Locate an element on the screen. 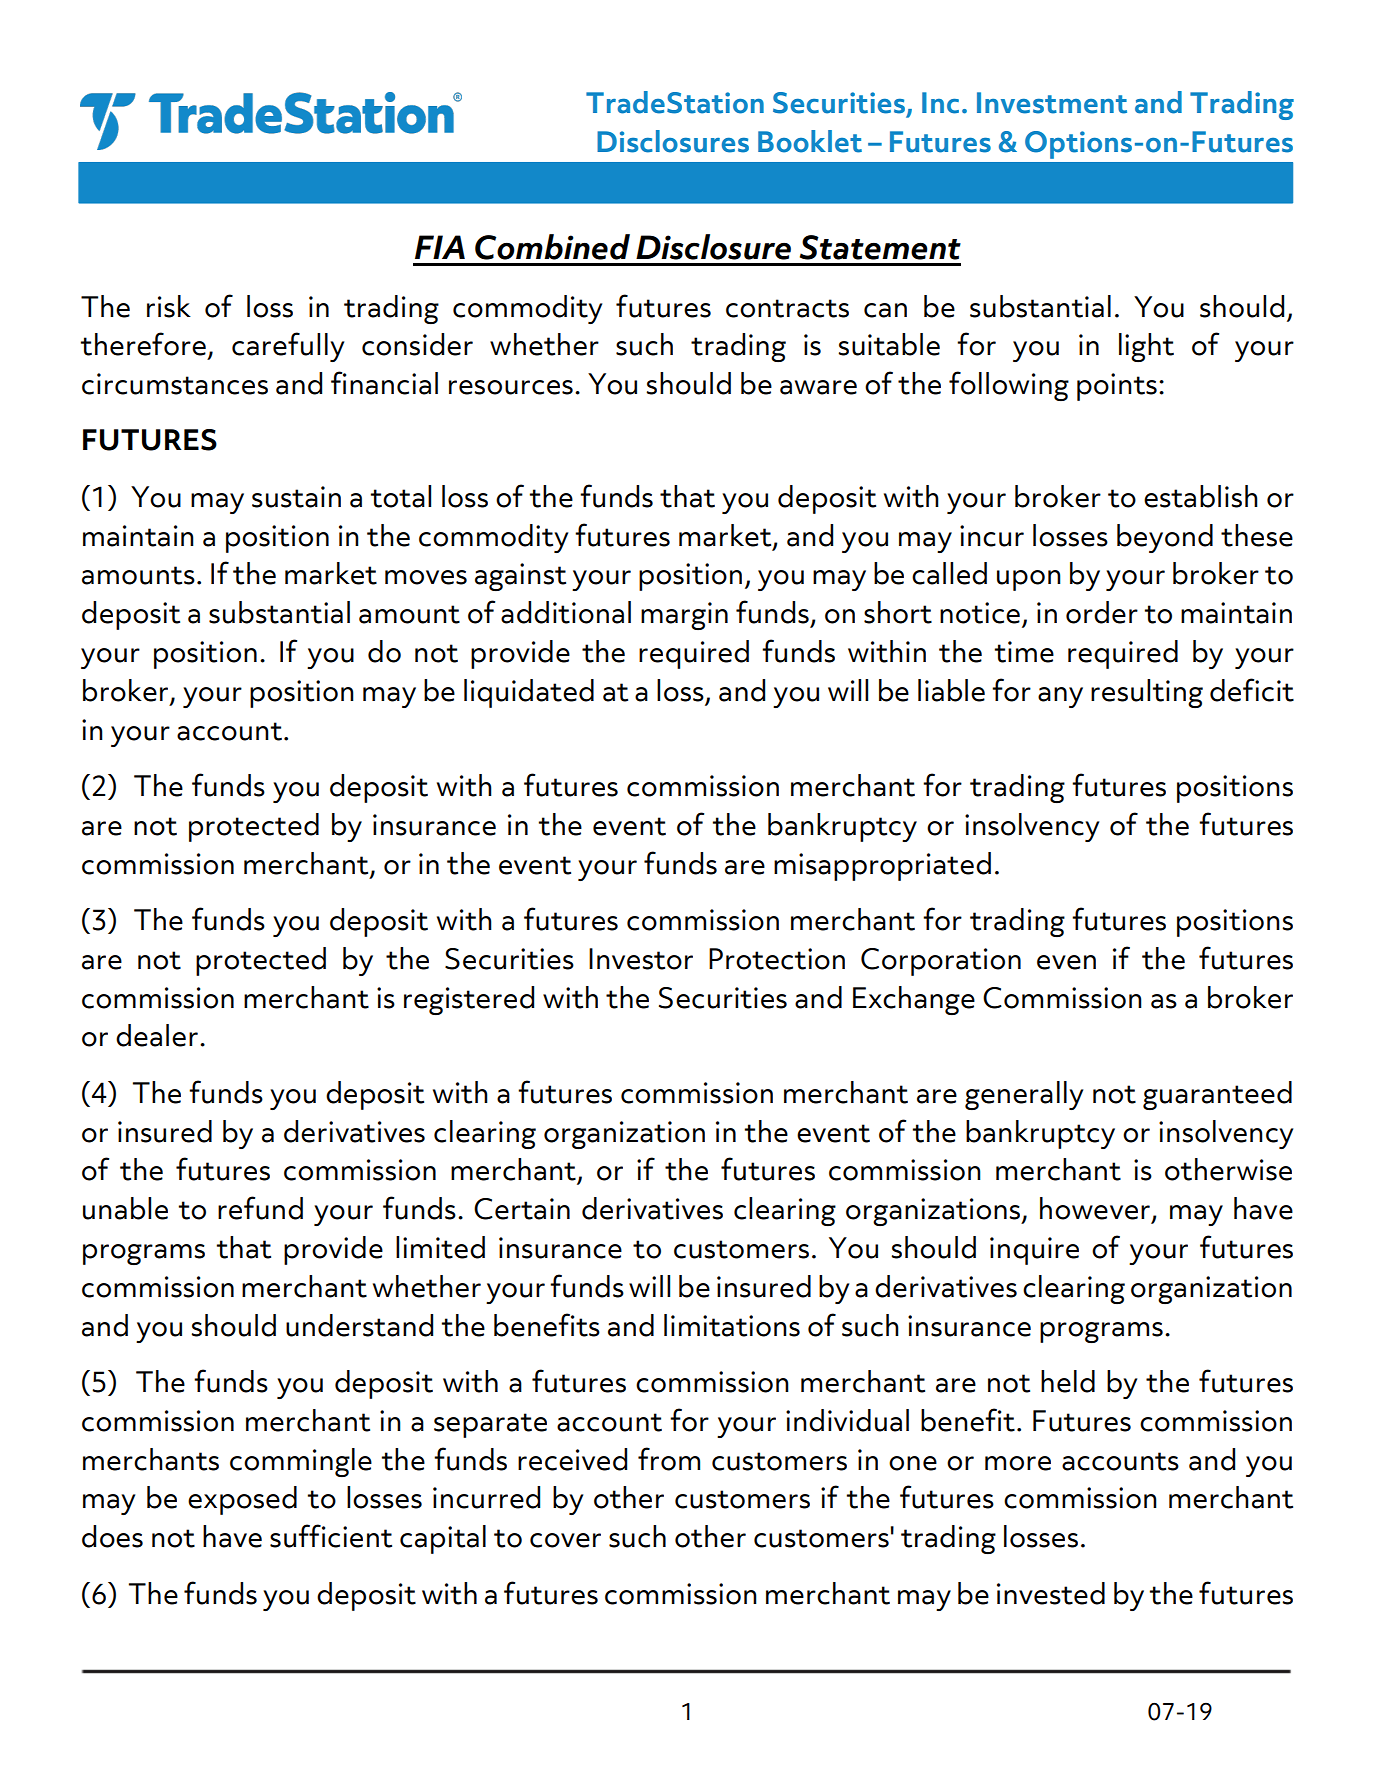  dealer is located at coordinates (157, 1035).
